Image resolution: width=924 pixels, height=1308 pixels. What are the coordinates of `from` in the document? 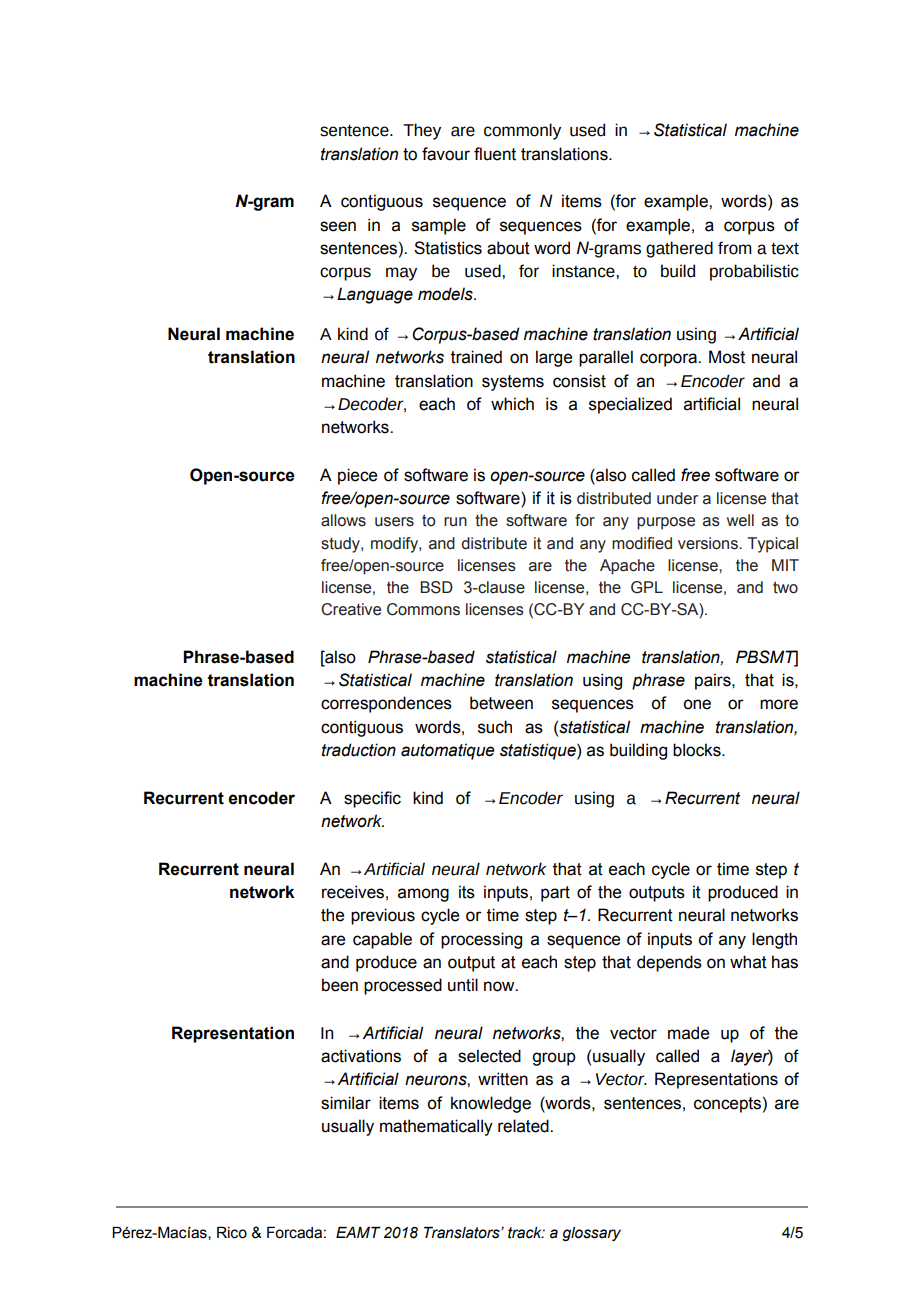 It's located at (735, 248).
